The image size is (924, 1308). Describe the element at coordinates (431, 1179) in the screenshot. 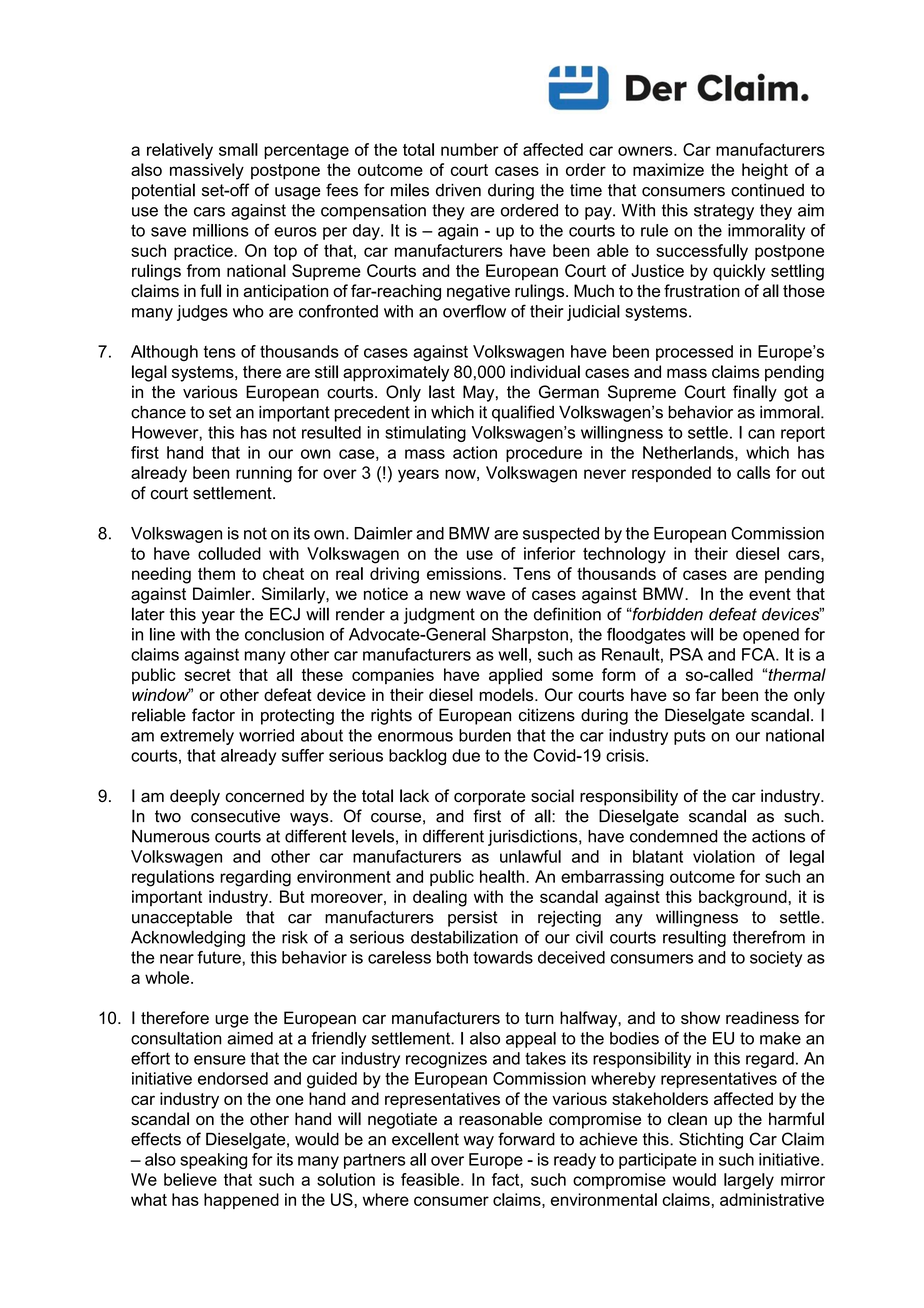

I see `feasible` at that location.
